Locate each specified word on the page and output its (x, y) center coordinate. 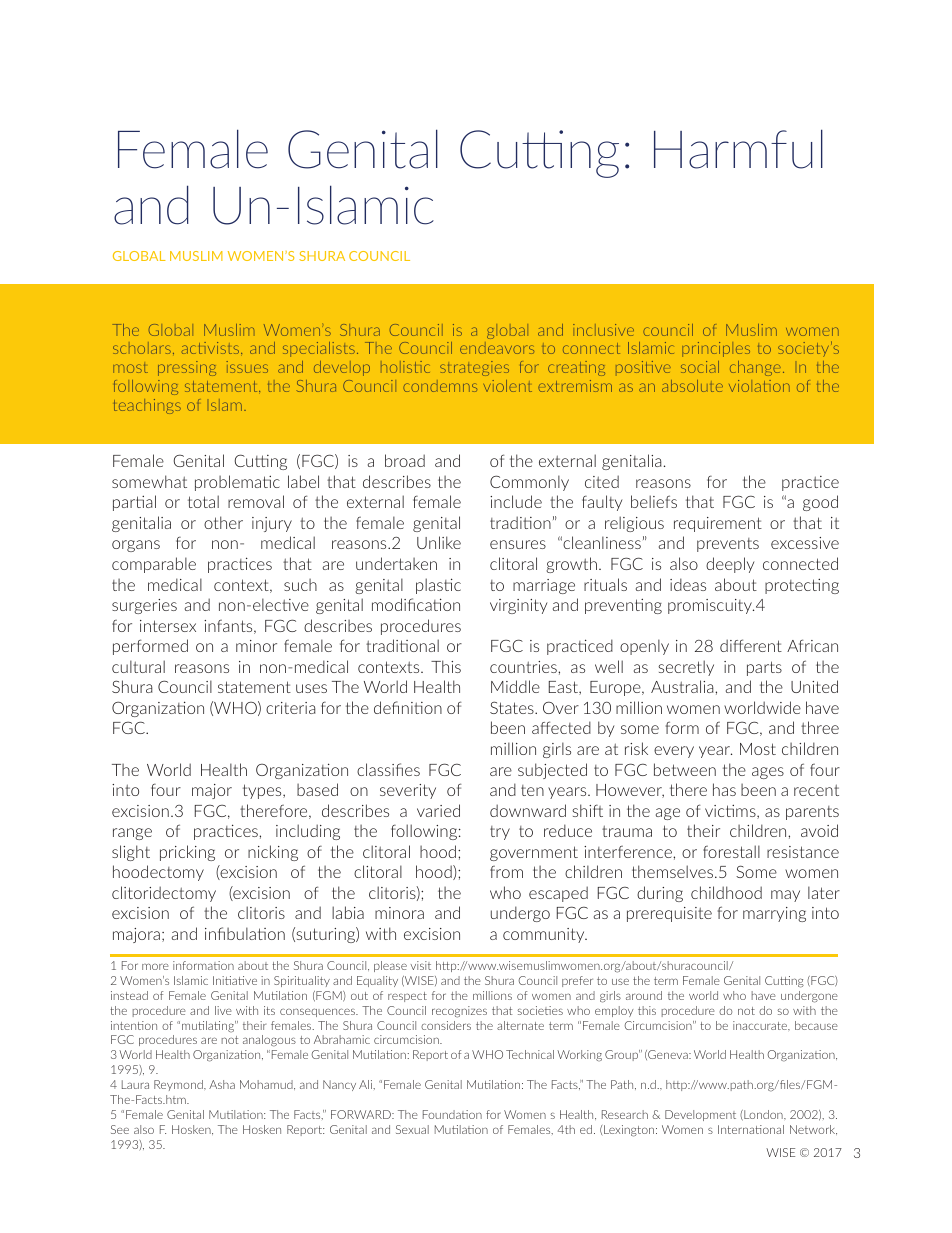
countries (524, 667)
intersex (168, 626)
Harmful (738, 149)
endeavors (497, 348)
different (751, 645)
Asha (222, 1084)
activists (212, 348)
